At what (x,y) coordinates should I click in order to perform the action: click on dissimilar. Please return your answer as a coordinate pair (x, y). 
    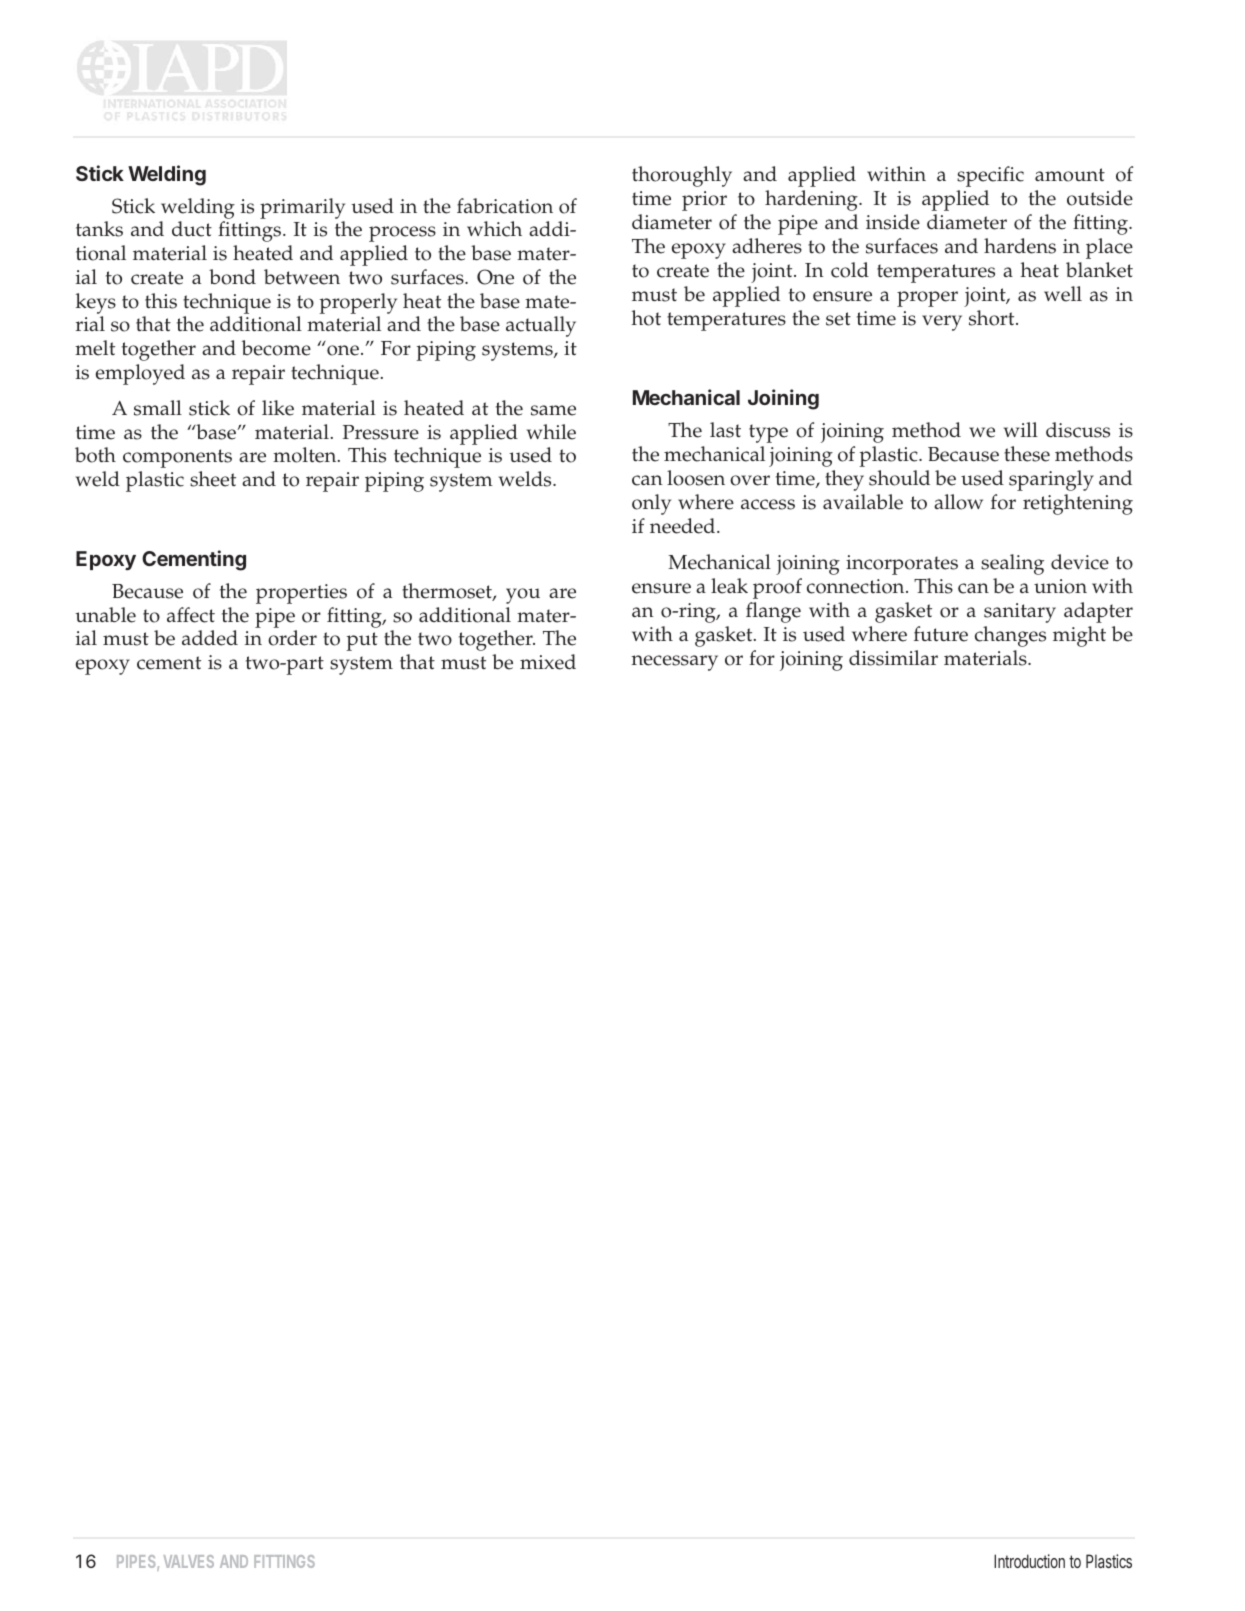
    Looking at the image, I should click on (893, 658).
